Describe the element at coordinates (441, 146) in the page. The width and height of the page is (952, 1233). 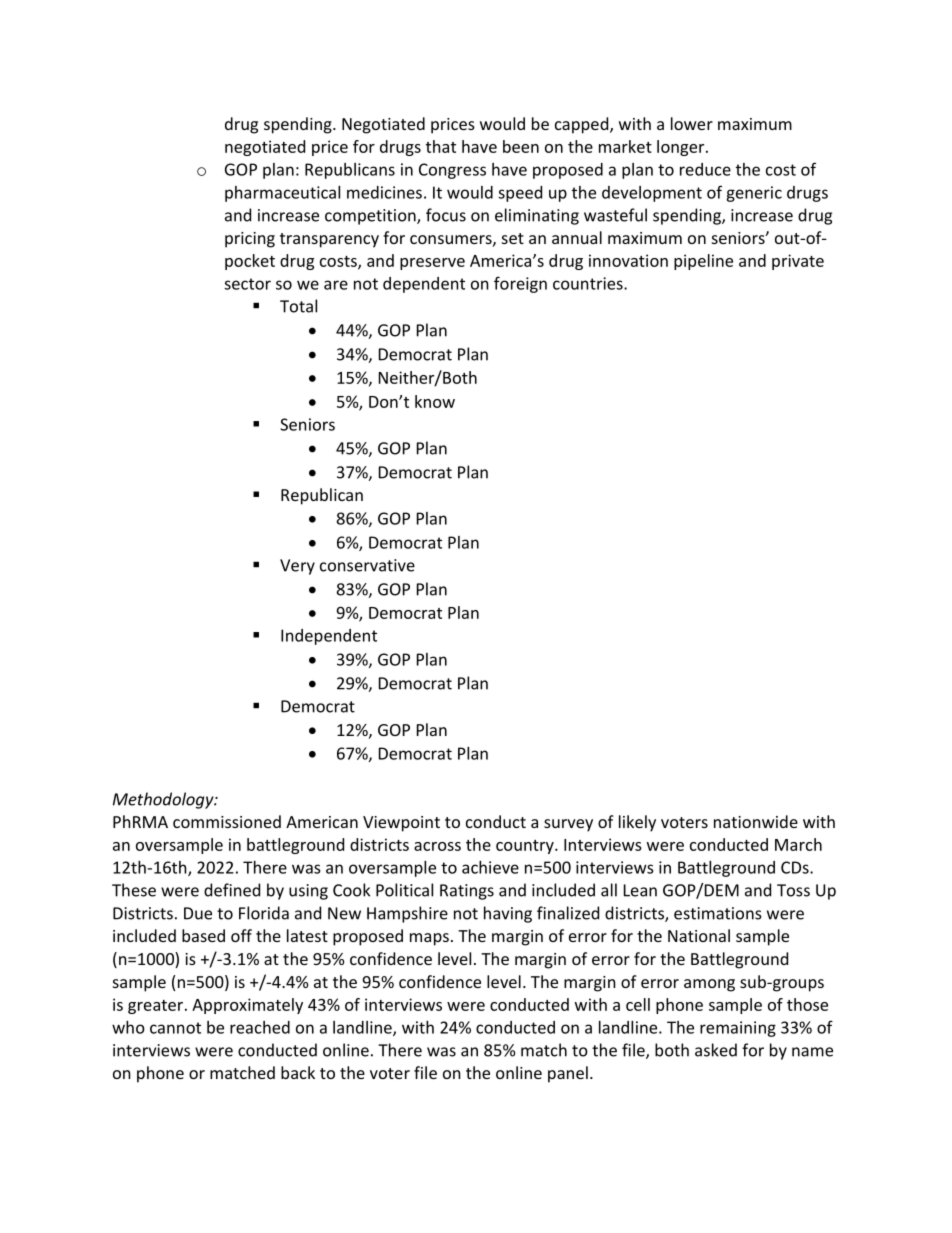
I see `that` at that location.
